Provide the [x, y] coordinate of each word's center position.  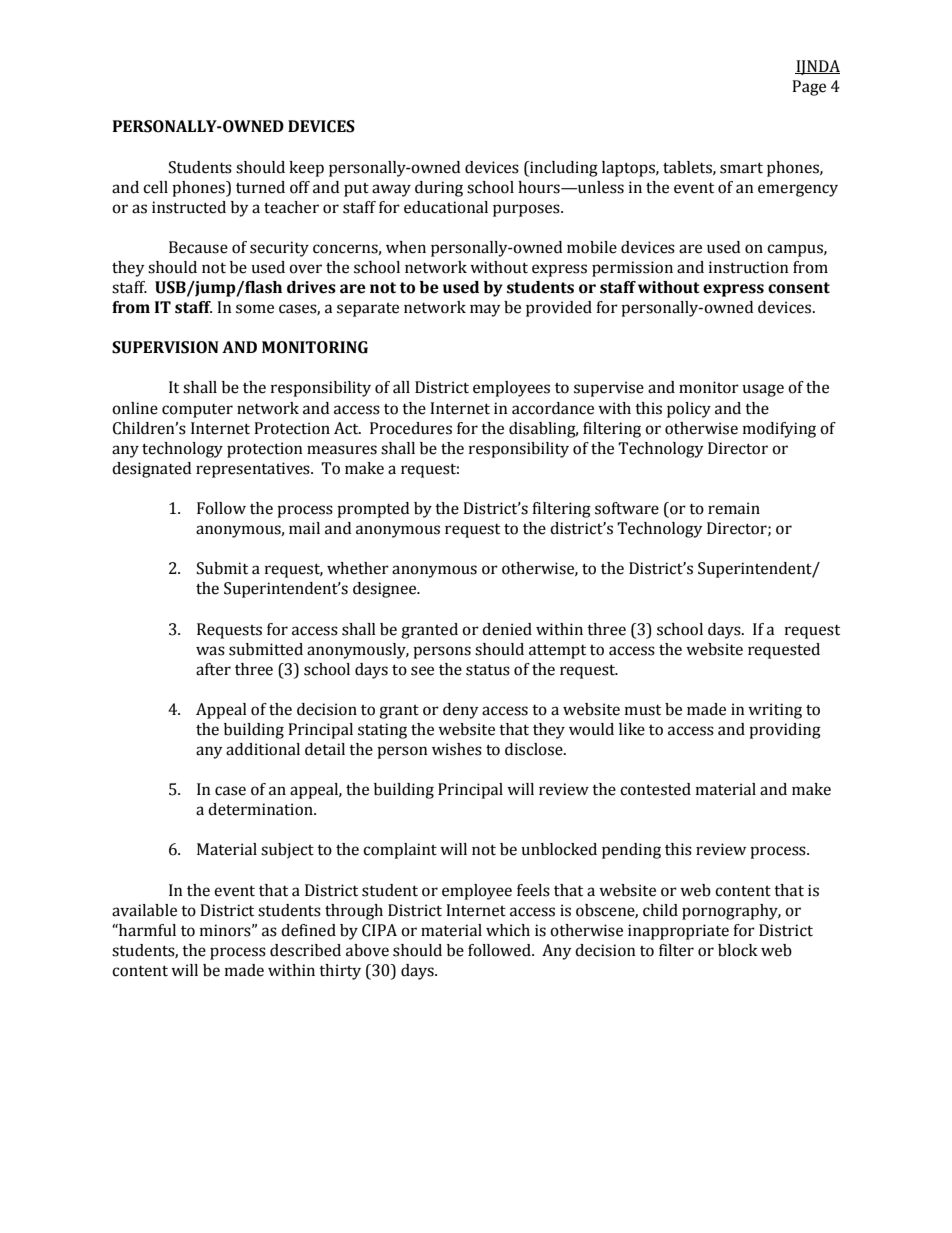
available [144, 910]
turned [260, 187]
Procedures [411, 428]
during [439, 189]
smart [741, 168]
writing [775, 711]
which [508, 930]
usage [763, 390]
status [488, 670]
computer [197, 411]
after [213, 669]
